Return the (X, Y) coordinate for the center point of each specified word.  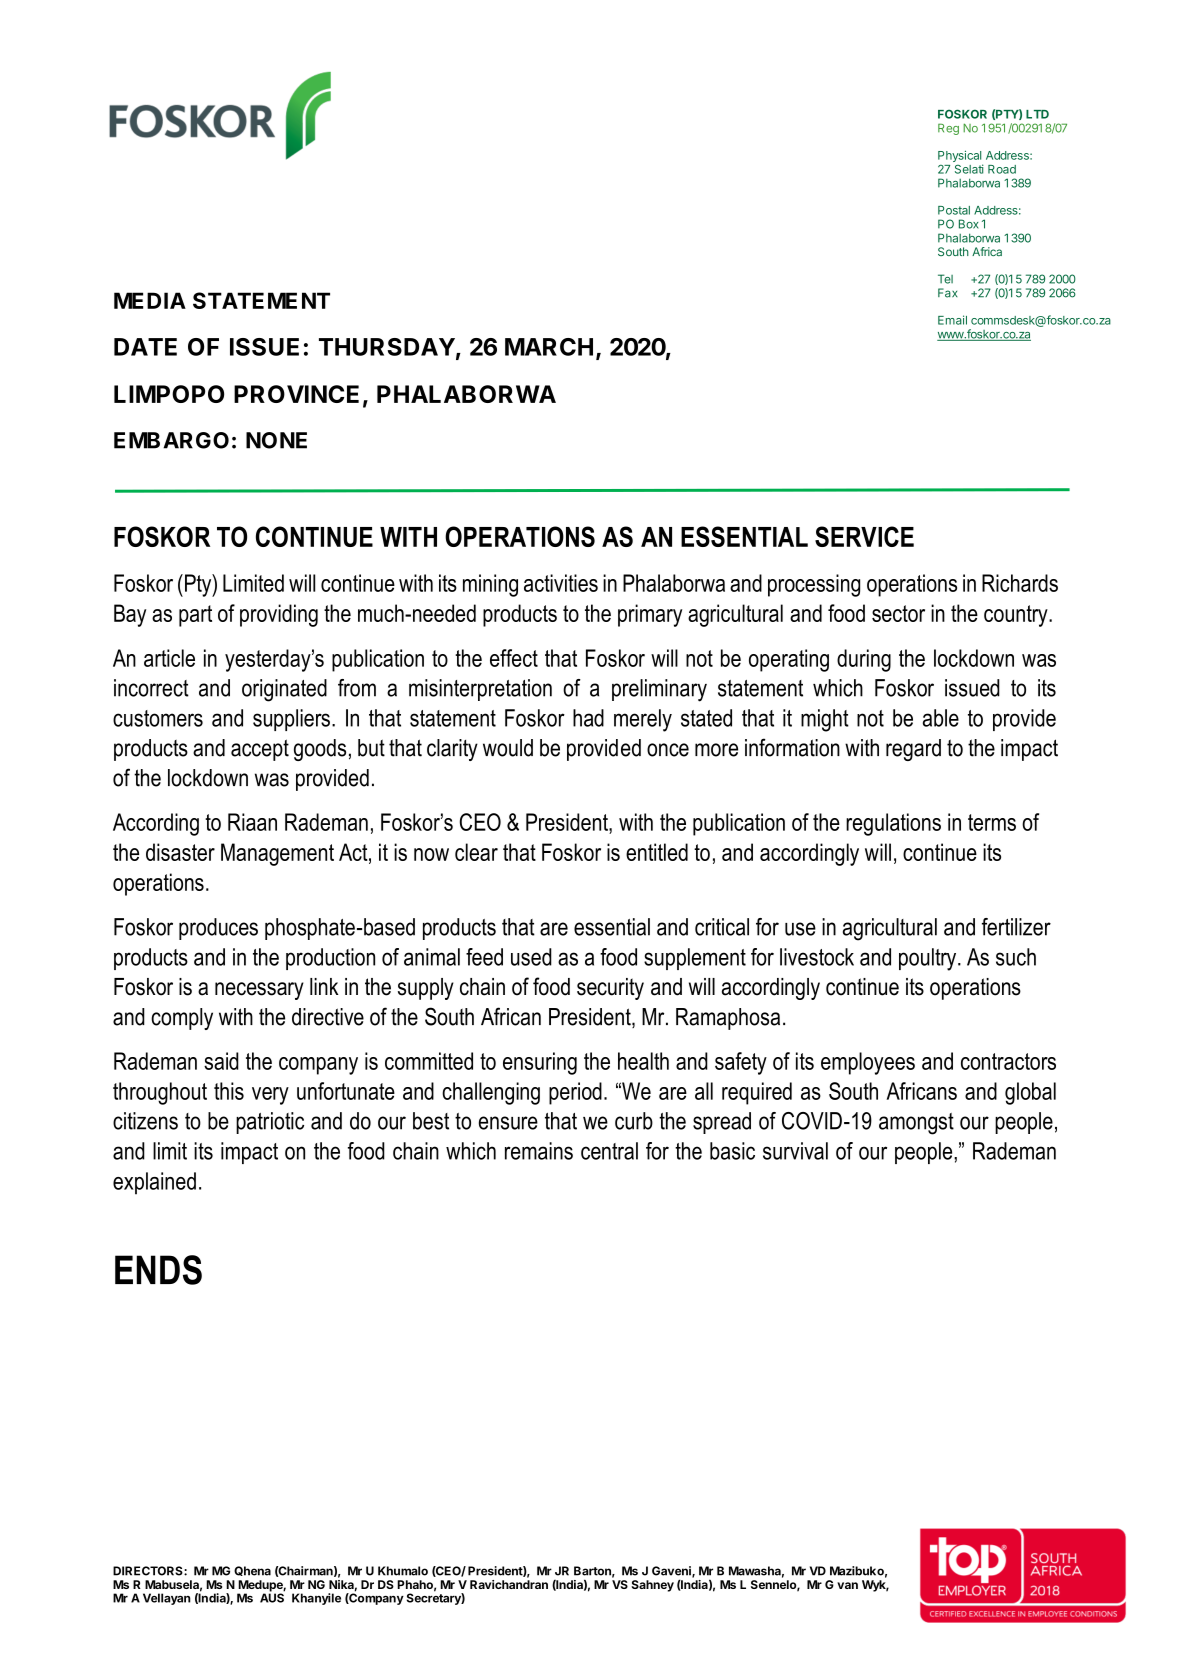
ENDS (158, 1270)
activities (561, 583)
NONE (276, 440)
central (609, 1151)
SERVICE (864, 536)
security (610, 989)
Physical (960, 157)
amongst (916, 1124)
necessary (259, 991)
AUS (272, 1597)
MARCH (549, 347)
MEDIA (150, 300)
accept (260, 750)
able (941, 718)
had (588, 718)
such (1016, 957)
